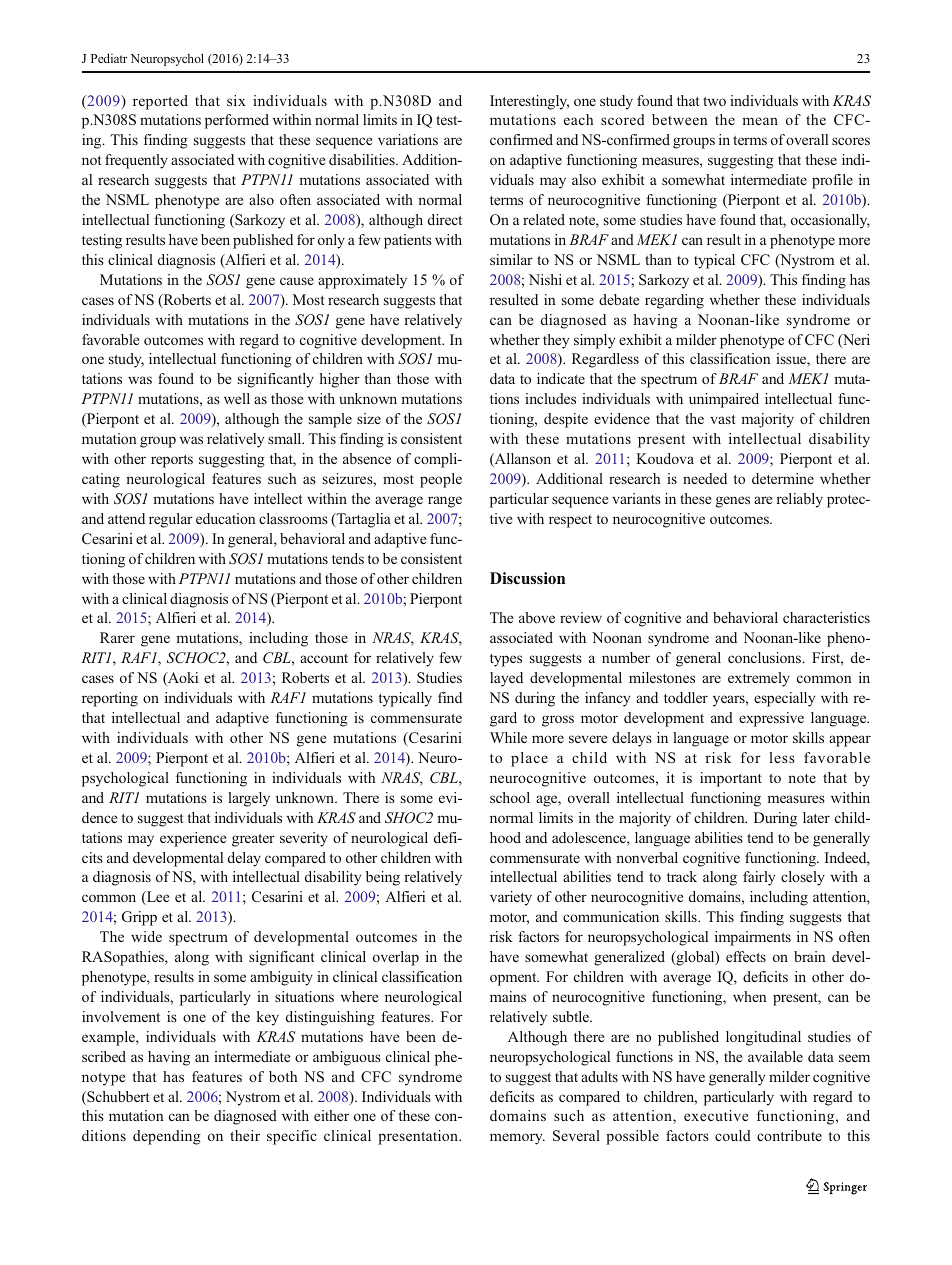 The width and height of the screenshot is (952, 1265). I want to click on Rarer, so click(117, 637).
